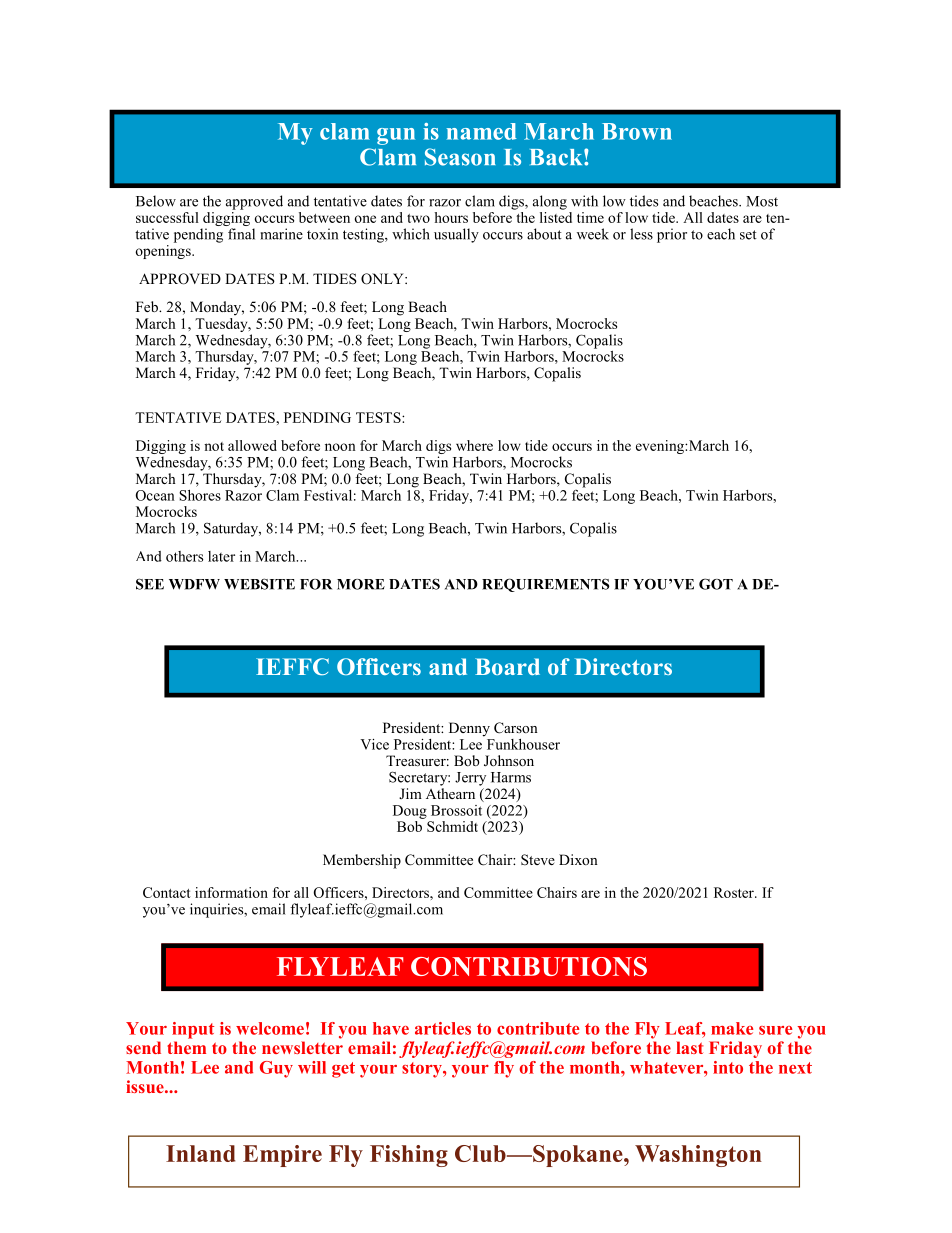  I want to click on Fishing, so click(409, 1156).
